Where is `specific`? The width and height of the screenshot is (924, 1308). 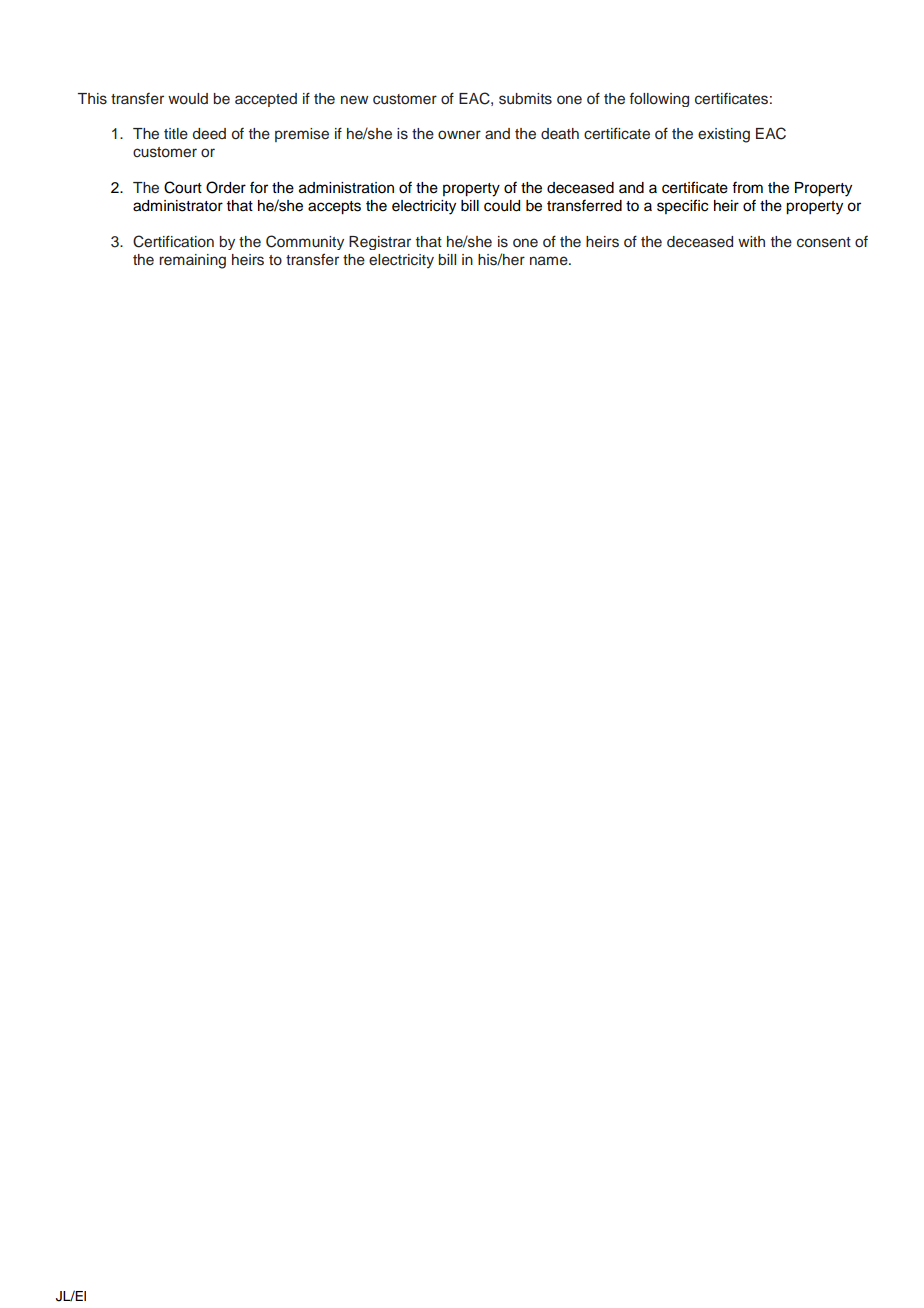
specific is located at coordinates (682, 206).
